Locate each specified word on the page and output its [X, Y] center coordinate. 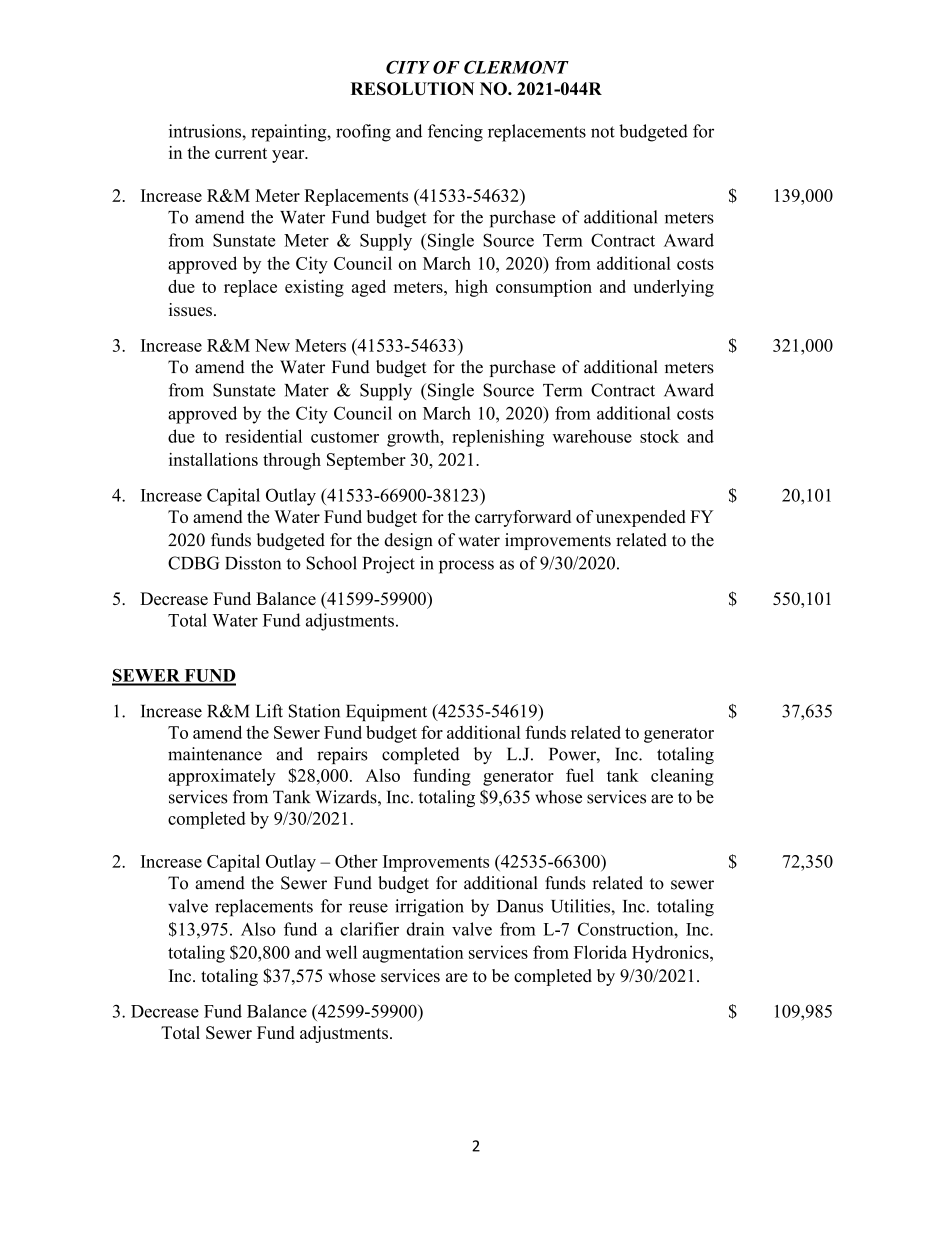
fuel [580, 775]
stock [659, 436]
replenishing [498, 438]
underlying [673, 288]
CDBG [194, 563]
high [471, 288]
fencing [455, 133]
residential [263, 436]
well [341, 952]
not [603, 132]
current [241, 153]
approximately [222, 777]
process [466, 567]
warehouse [592, 436]
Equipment [386, 713]
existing [314, 288]
